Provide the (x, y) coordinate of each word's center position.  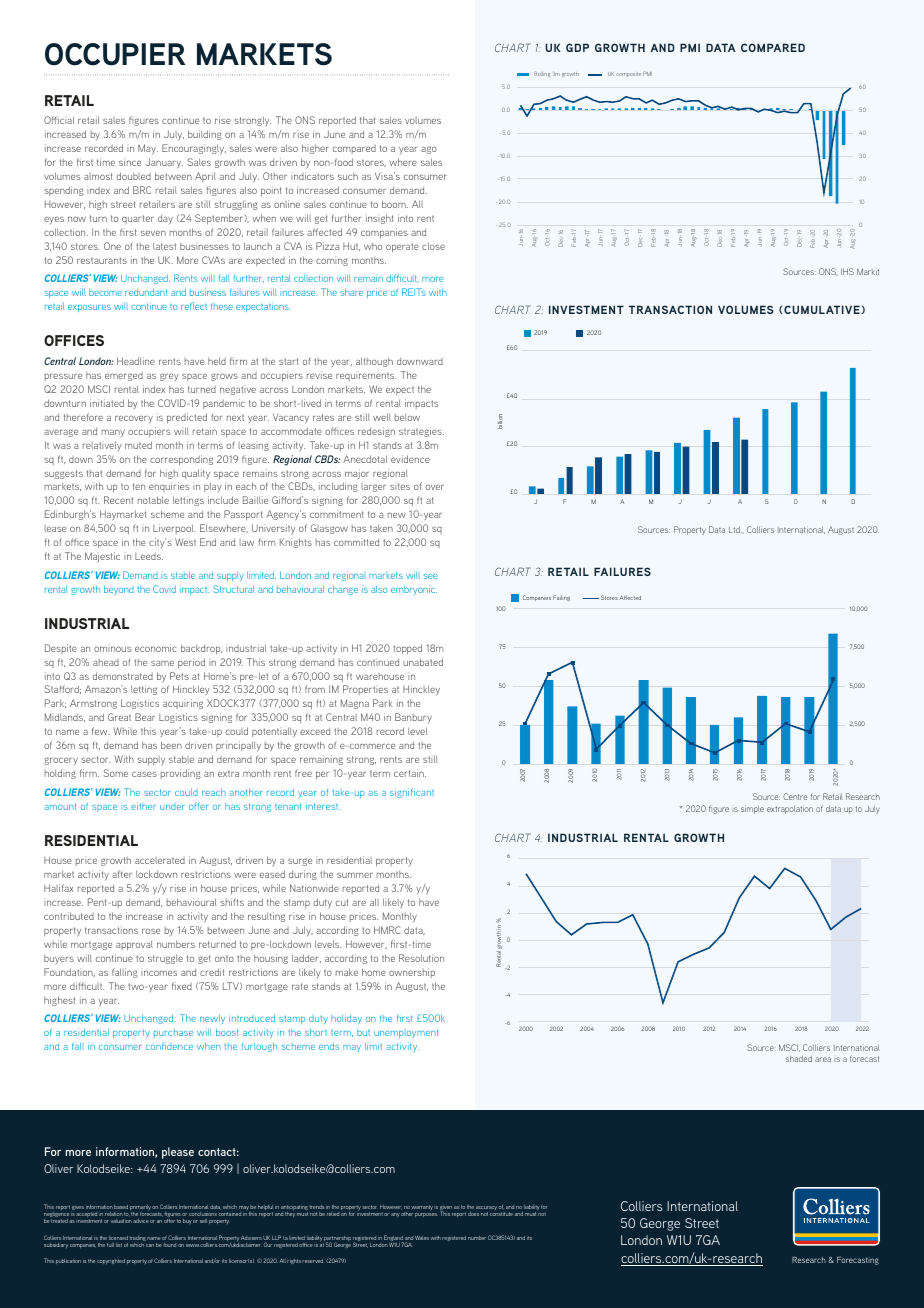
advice (141, 1221)
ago (429, 150)
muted (138, 445)
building (205, 135)
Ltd (735, 530)
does (473, 1214)
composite (628, 74)
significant (412, 793)
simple (752, 809)
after (122, 874)
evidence (410, 459)
